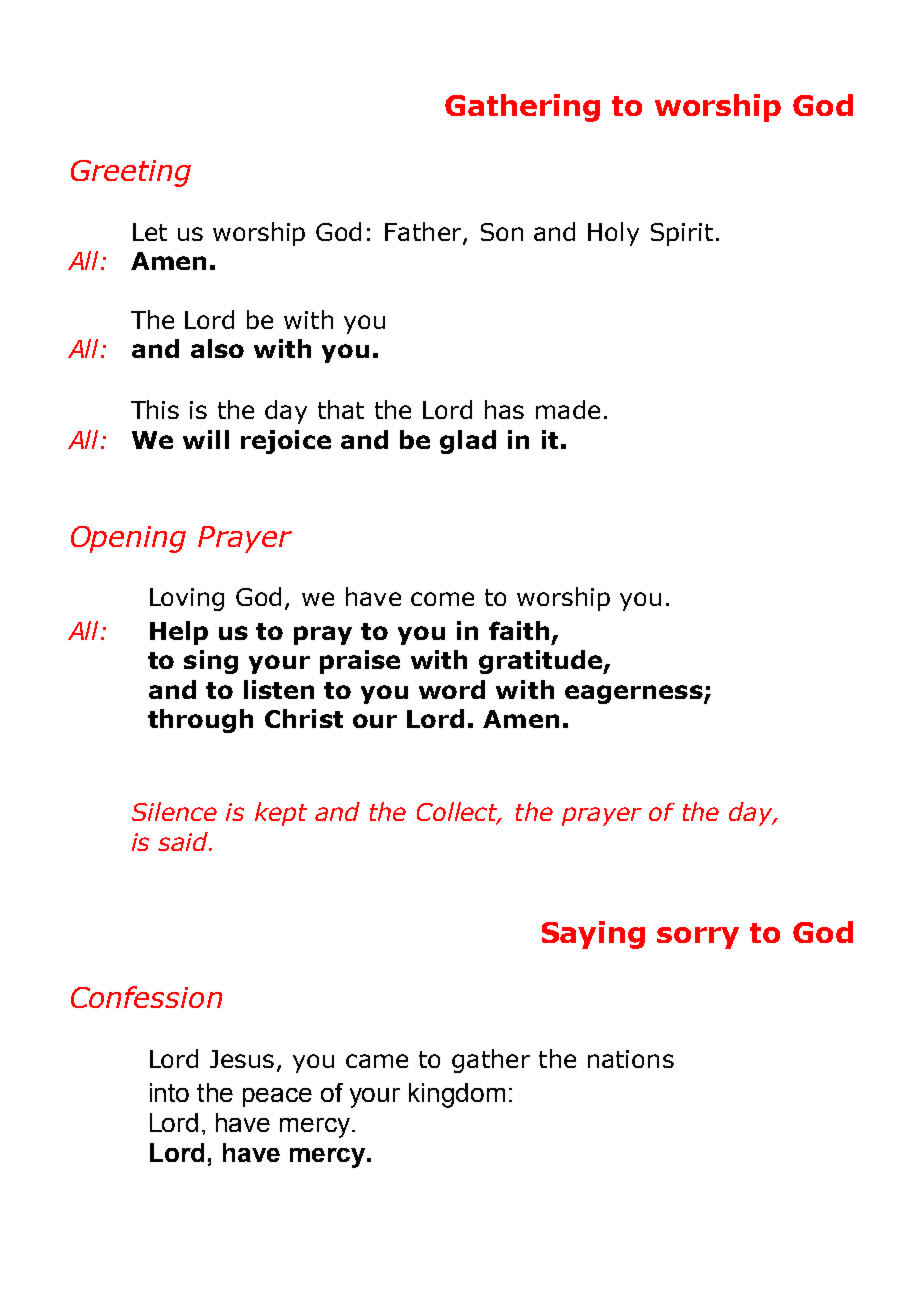 The image size is (924, 1307). I want to click on that, so click(341, 409).
